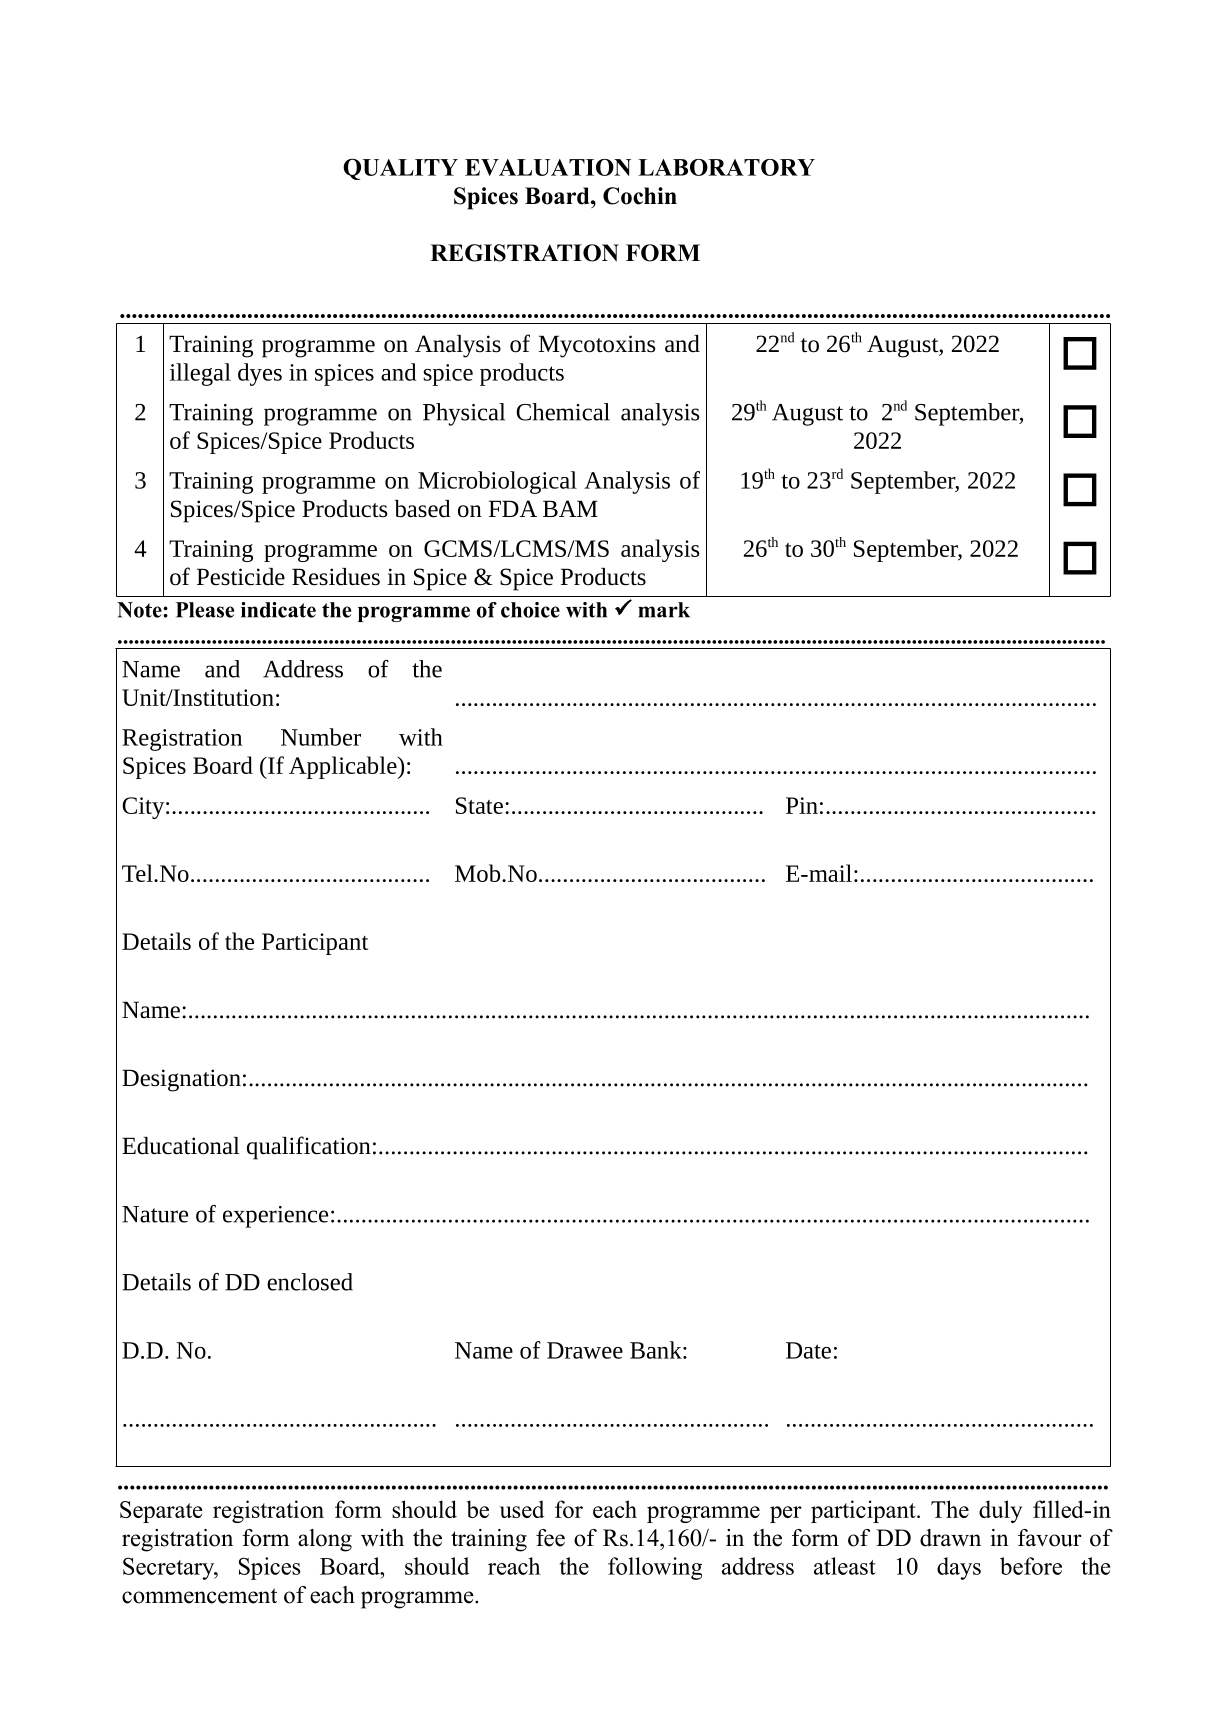 The height and width of the screenshot is (1735, 1227). Describe the element at coordinates (181, 1080) in the screenshot. I see `Designation` at that location.
